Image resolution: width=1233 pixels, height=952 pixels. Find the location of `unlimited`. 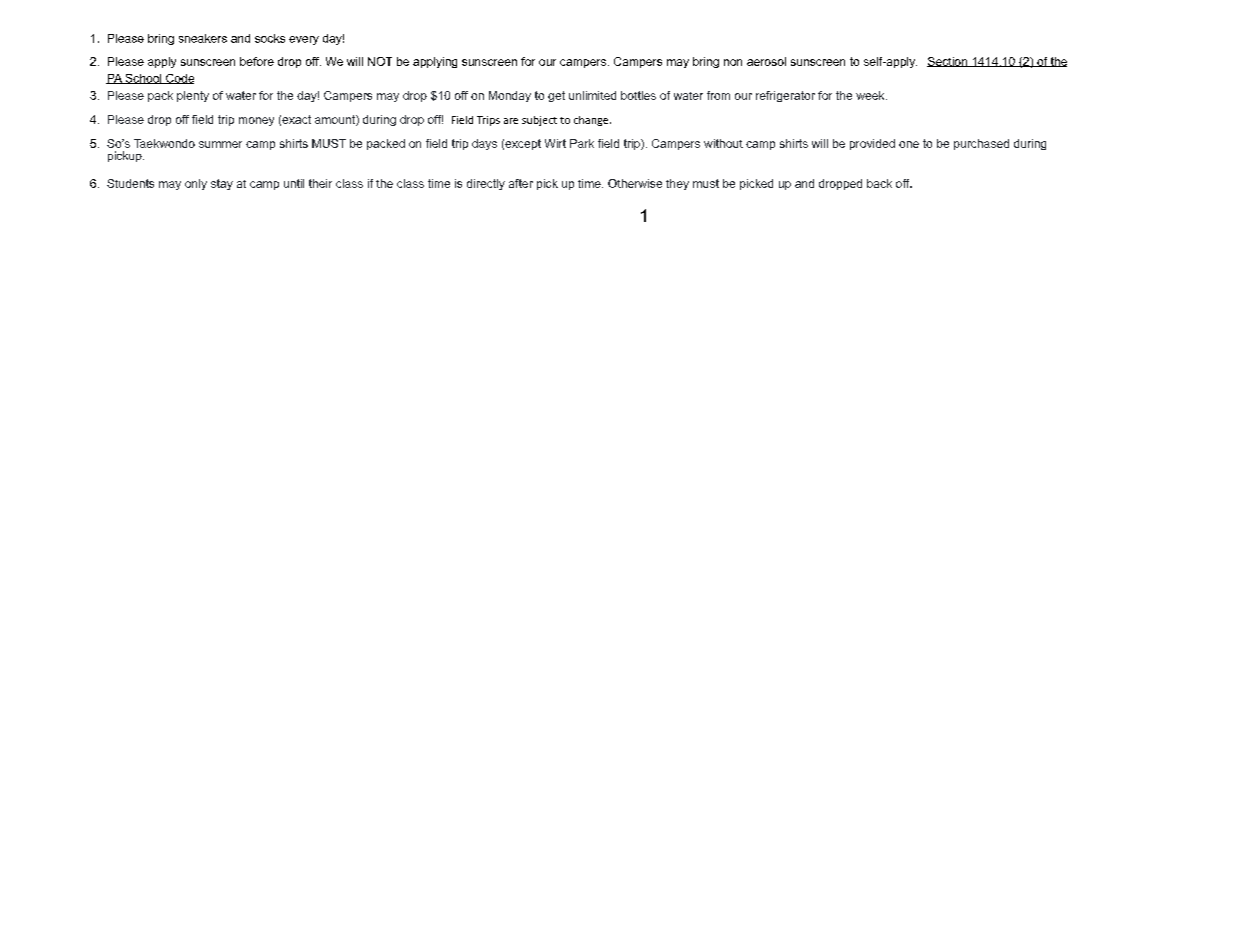

unlimited is located at coordinates (592, 95).
